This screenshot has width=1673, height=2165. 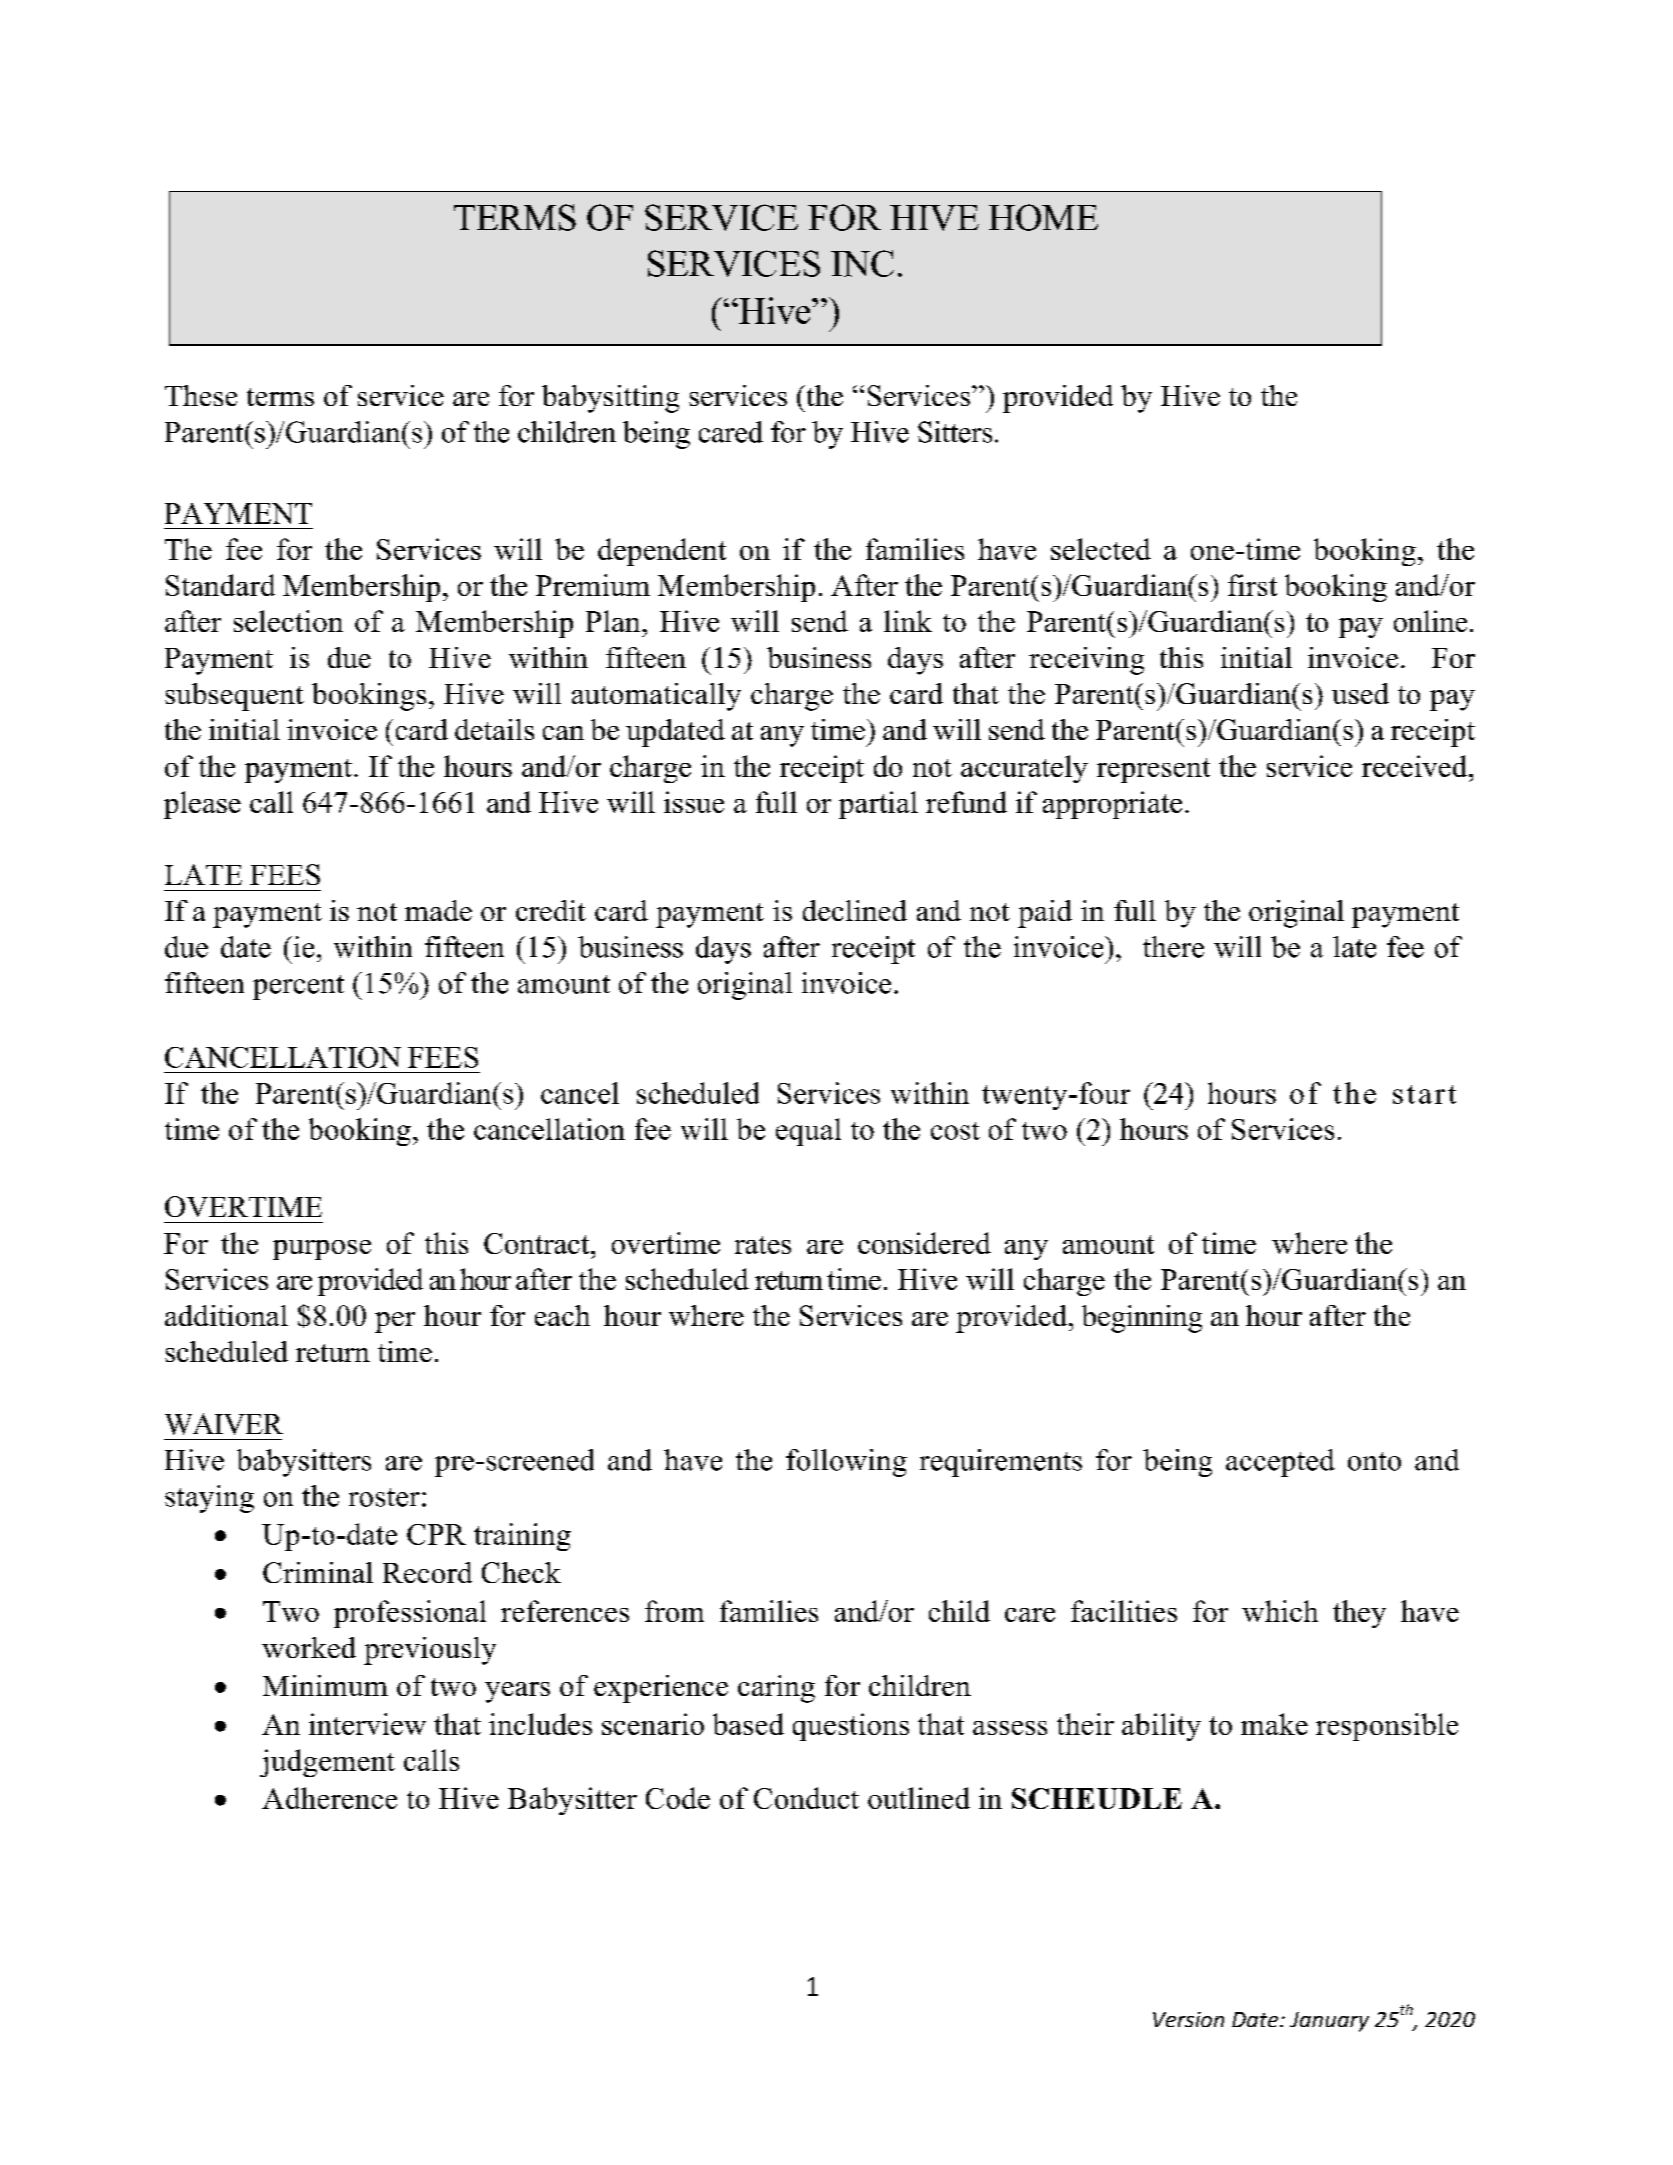 What do you see at coordinates (201, 395) in the screenshot?
I see `These` at bounding box center [201, 395].
